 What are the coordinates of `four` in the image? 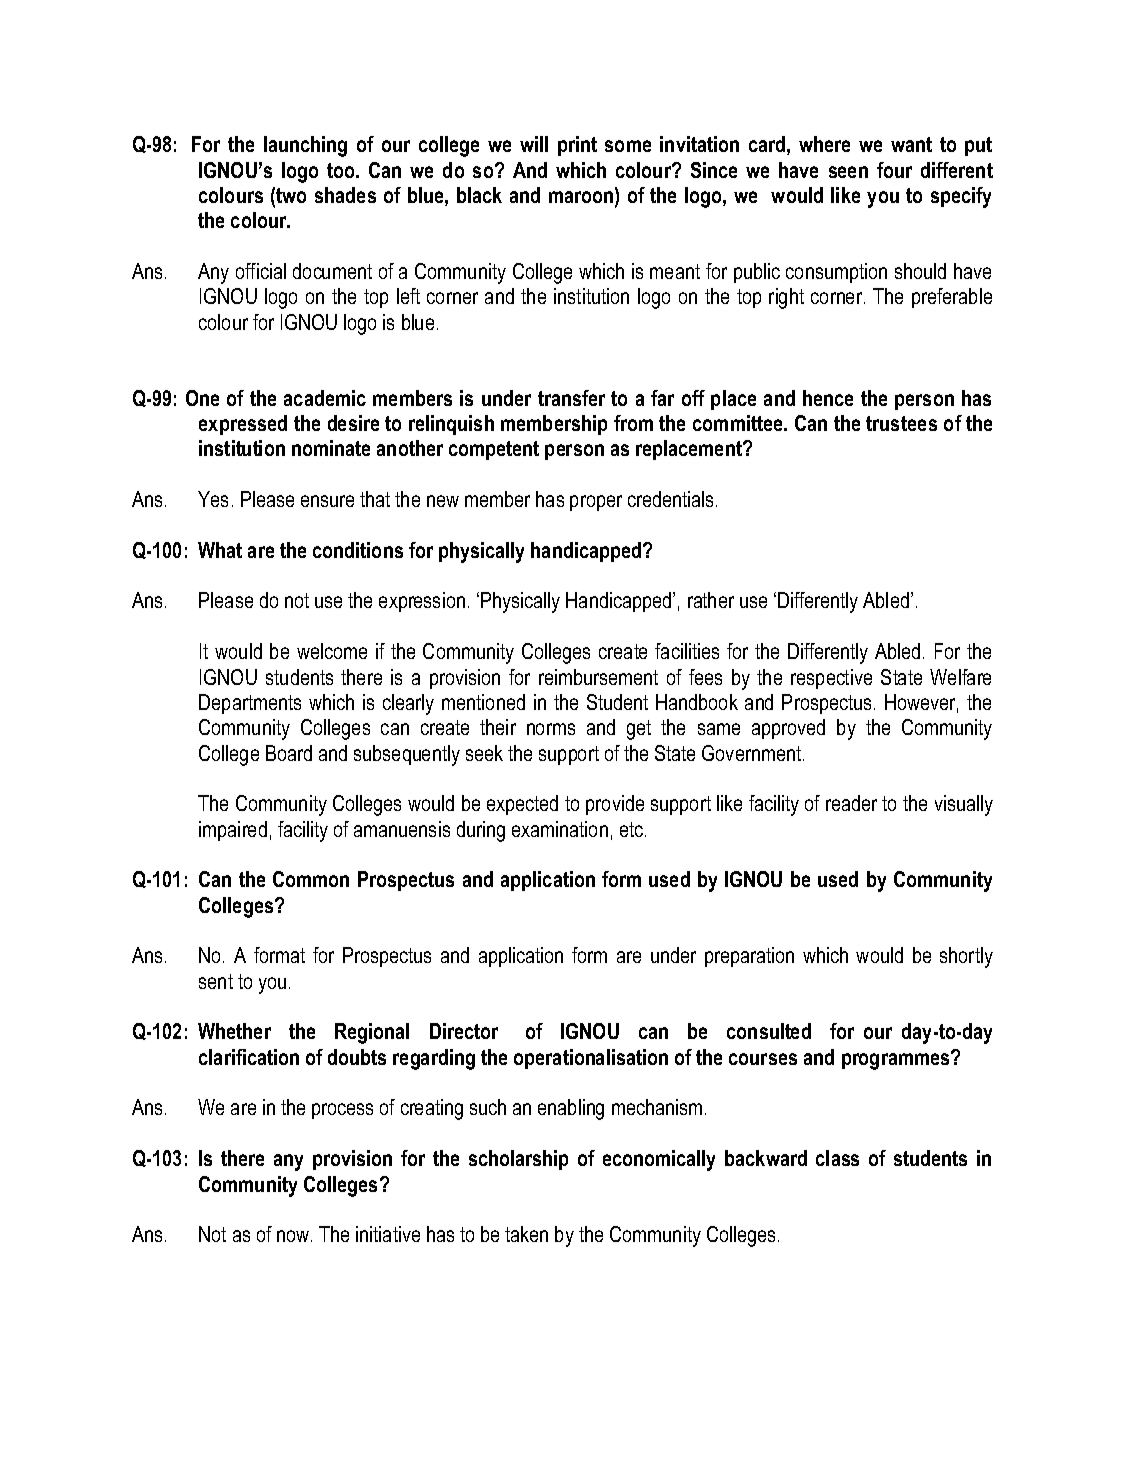 It's located at (894, 170).
